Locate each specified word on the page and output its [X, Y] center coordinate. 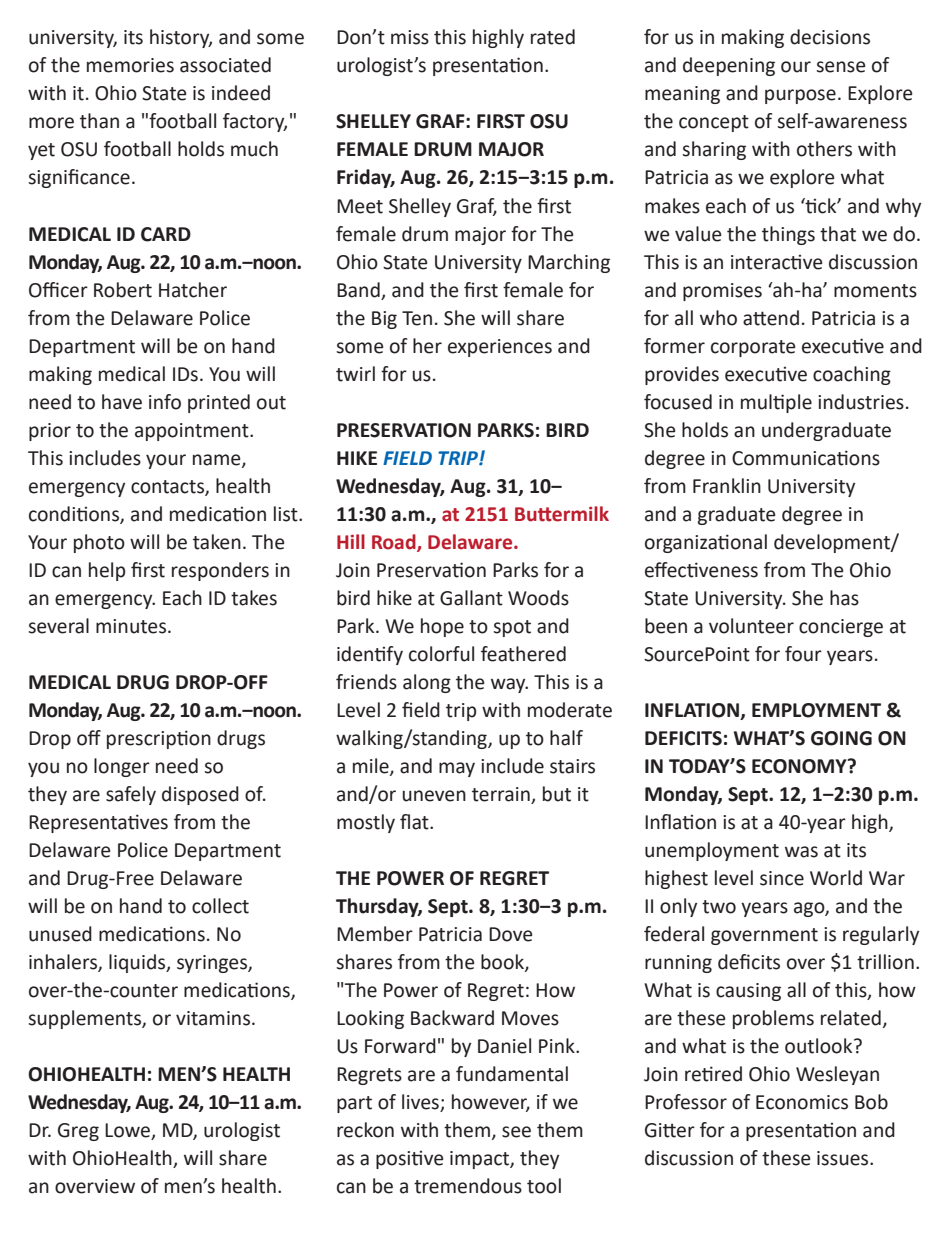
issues [844, 1158]
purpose [800, 96]
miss [410, 37]
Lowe [128, 1131]
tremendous [468, 1186]
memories [130, 65]
